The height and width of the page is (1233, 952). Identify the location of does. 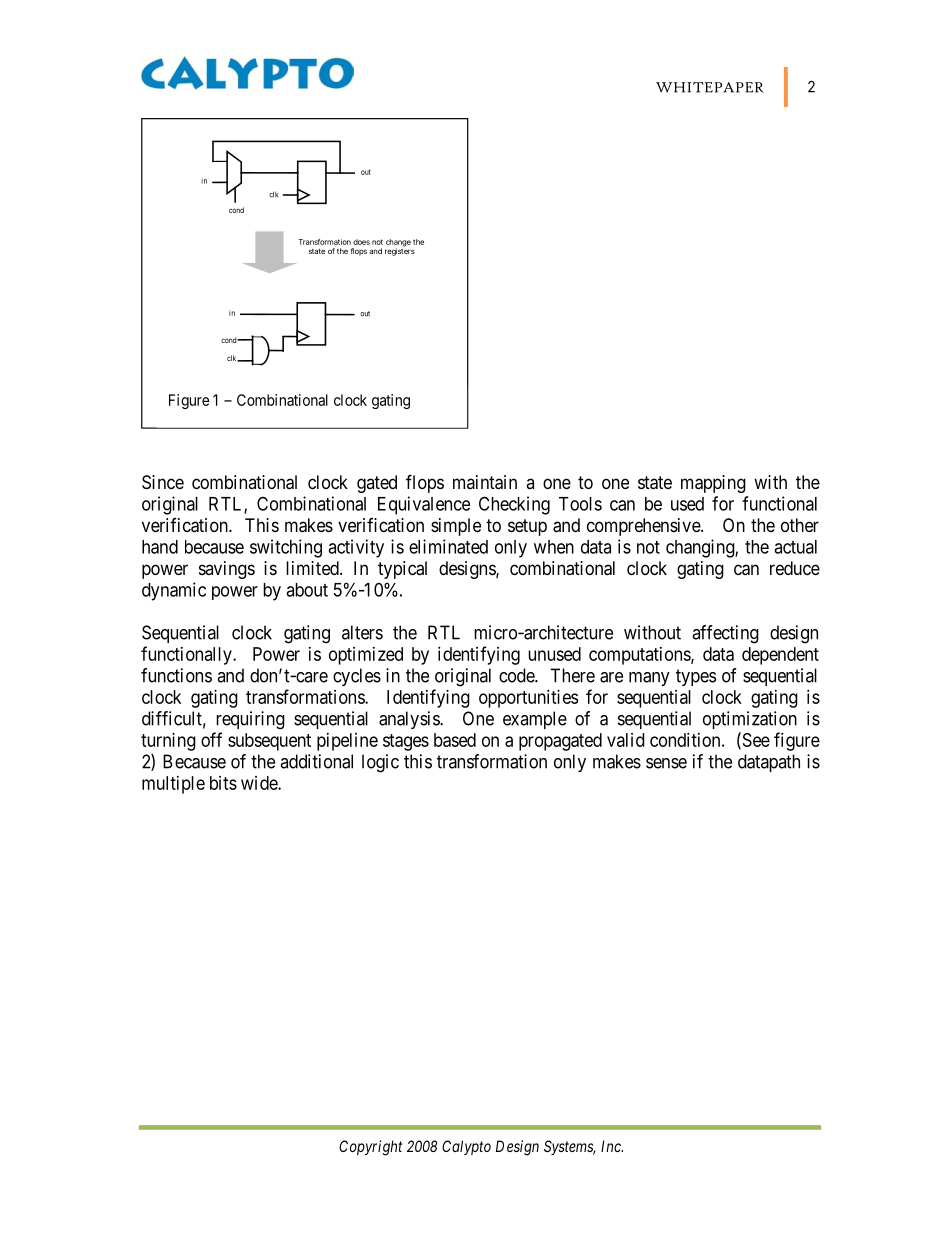
(361, 242).
